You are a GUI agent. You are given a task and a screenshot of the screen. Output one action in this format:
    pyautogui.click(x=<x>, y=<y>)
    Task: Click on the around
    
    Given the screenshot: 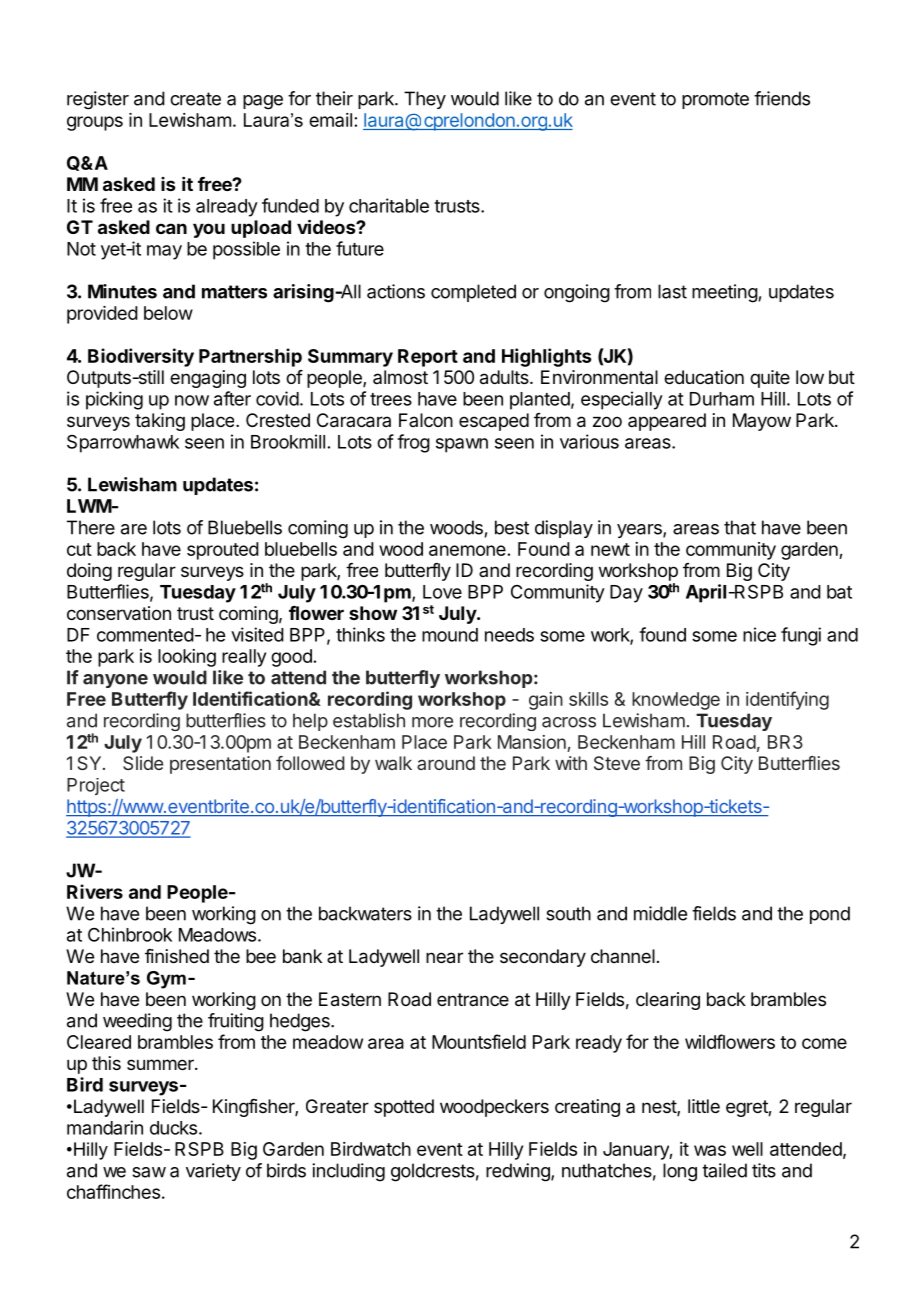 What is the action you would take?
    pyautogui.click(x=446, y=763)
